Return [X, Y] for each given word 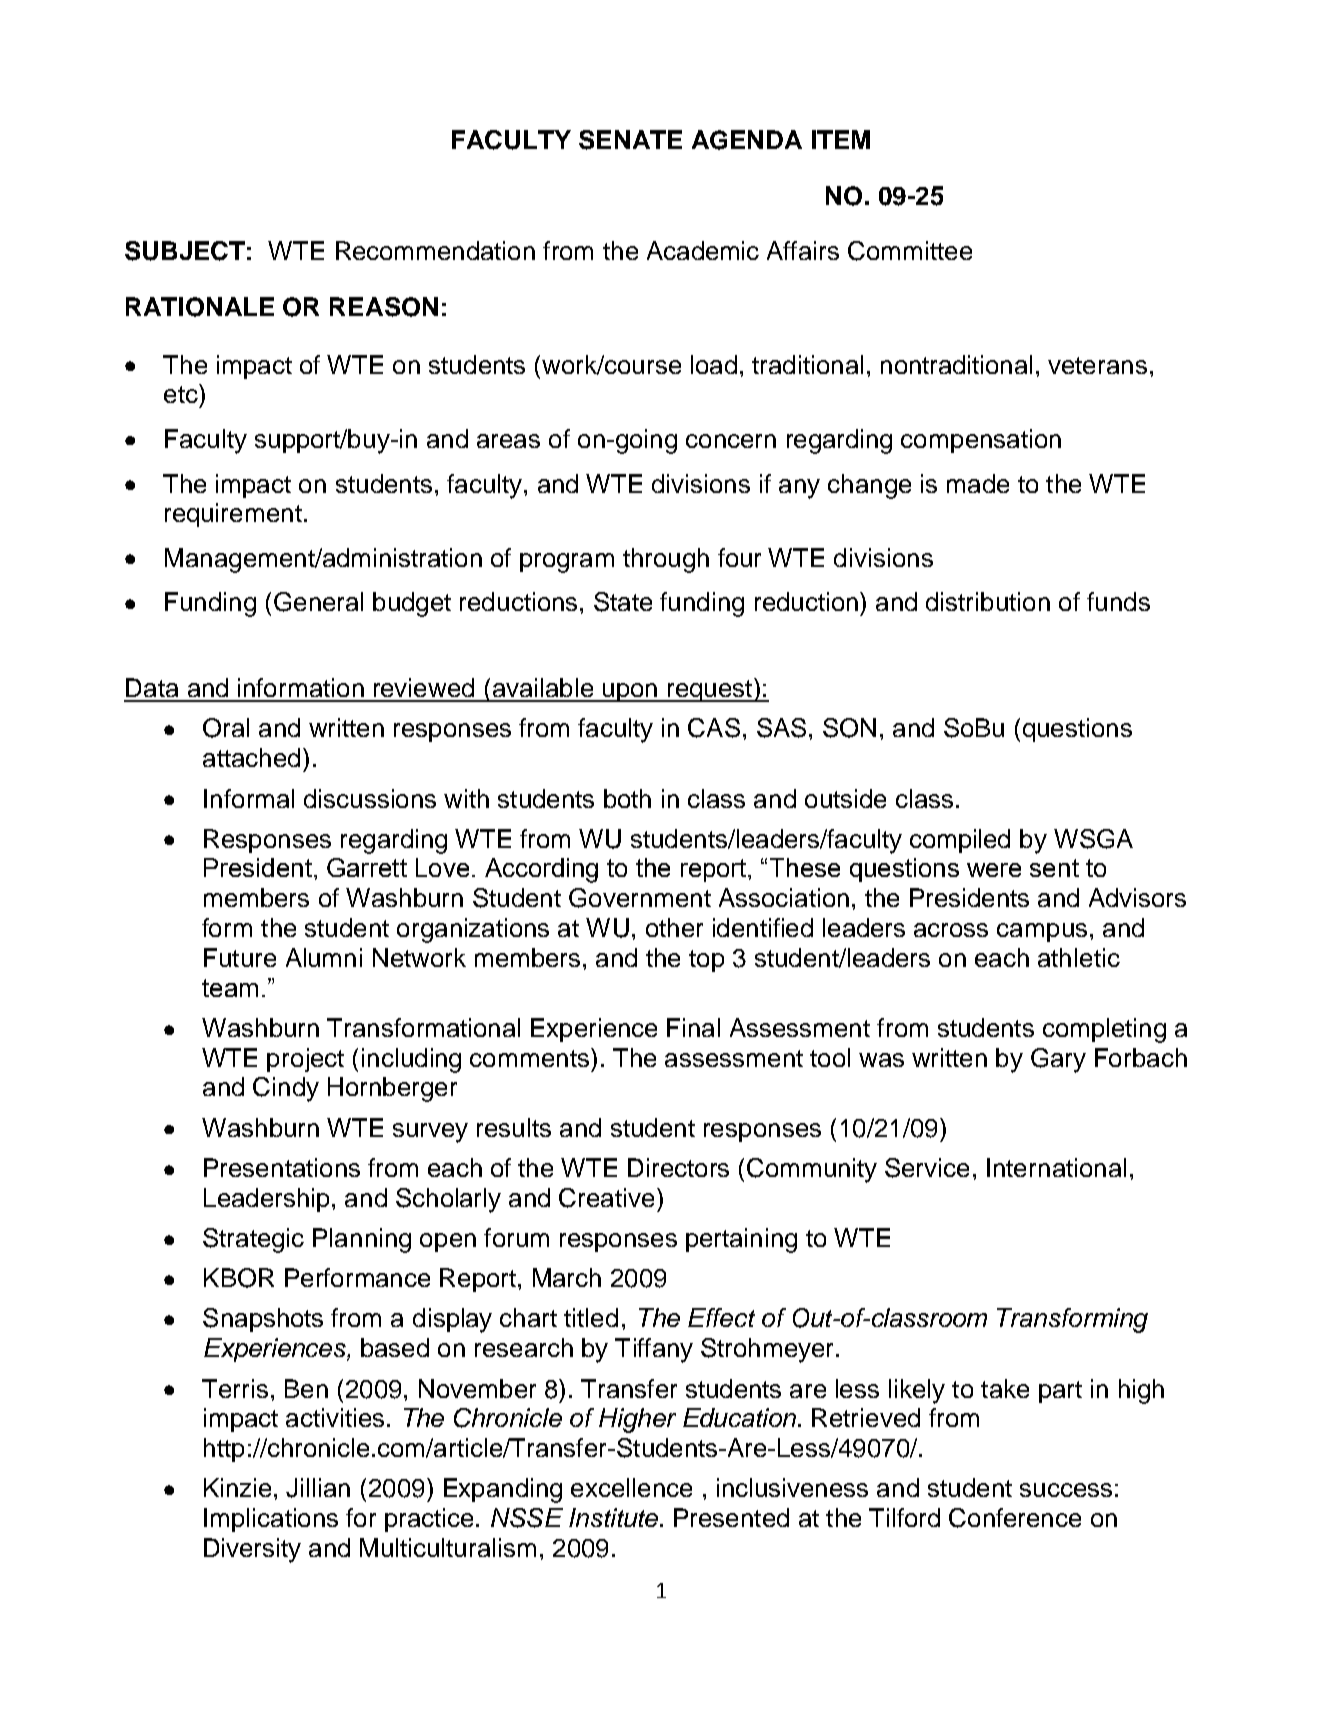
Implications [271, 1520]
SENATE [630, 140]
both [627, 798]
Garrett [367, 867]
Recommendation [435, 250]
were [994, 870]
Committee [910, 251]
